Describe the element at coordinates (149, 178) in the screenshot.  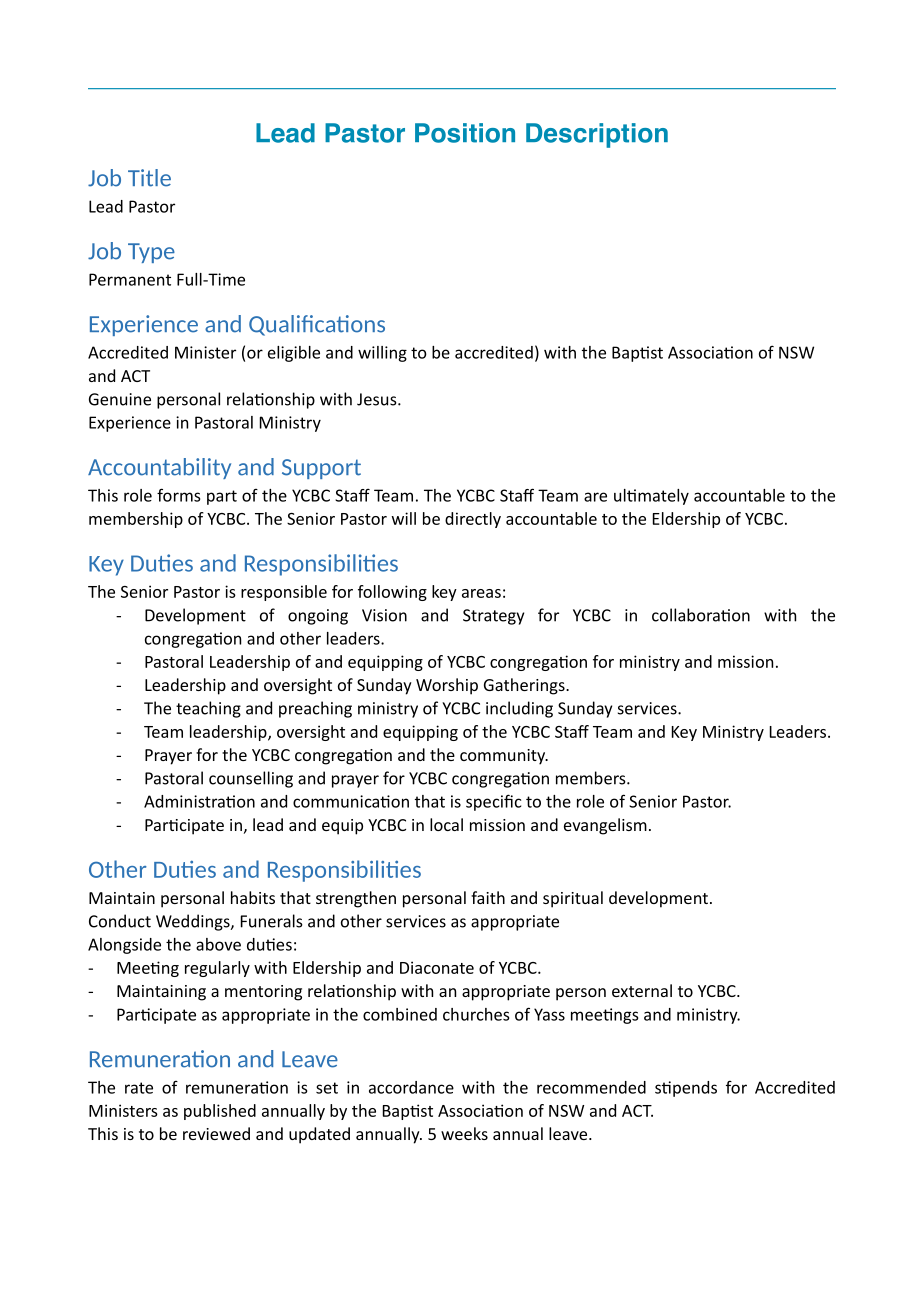
I see `Title` at that location.
